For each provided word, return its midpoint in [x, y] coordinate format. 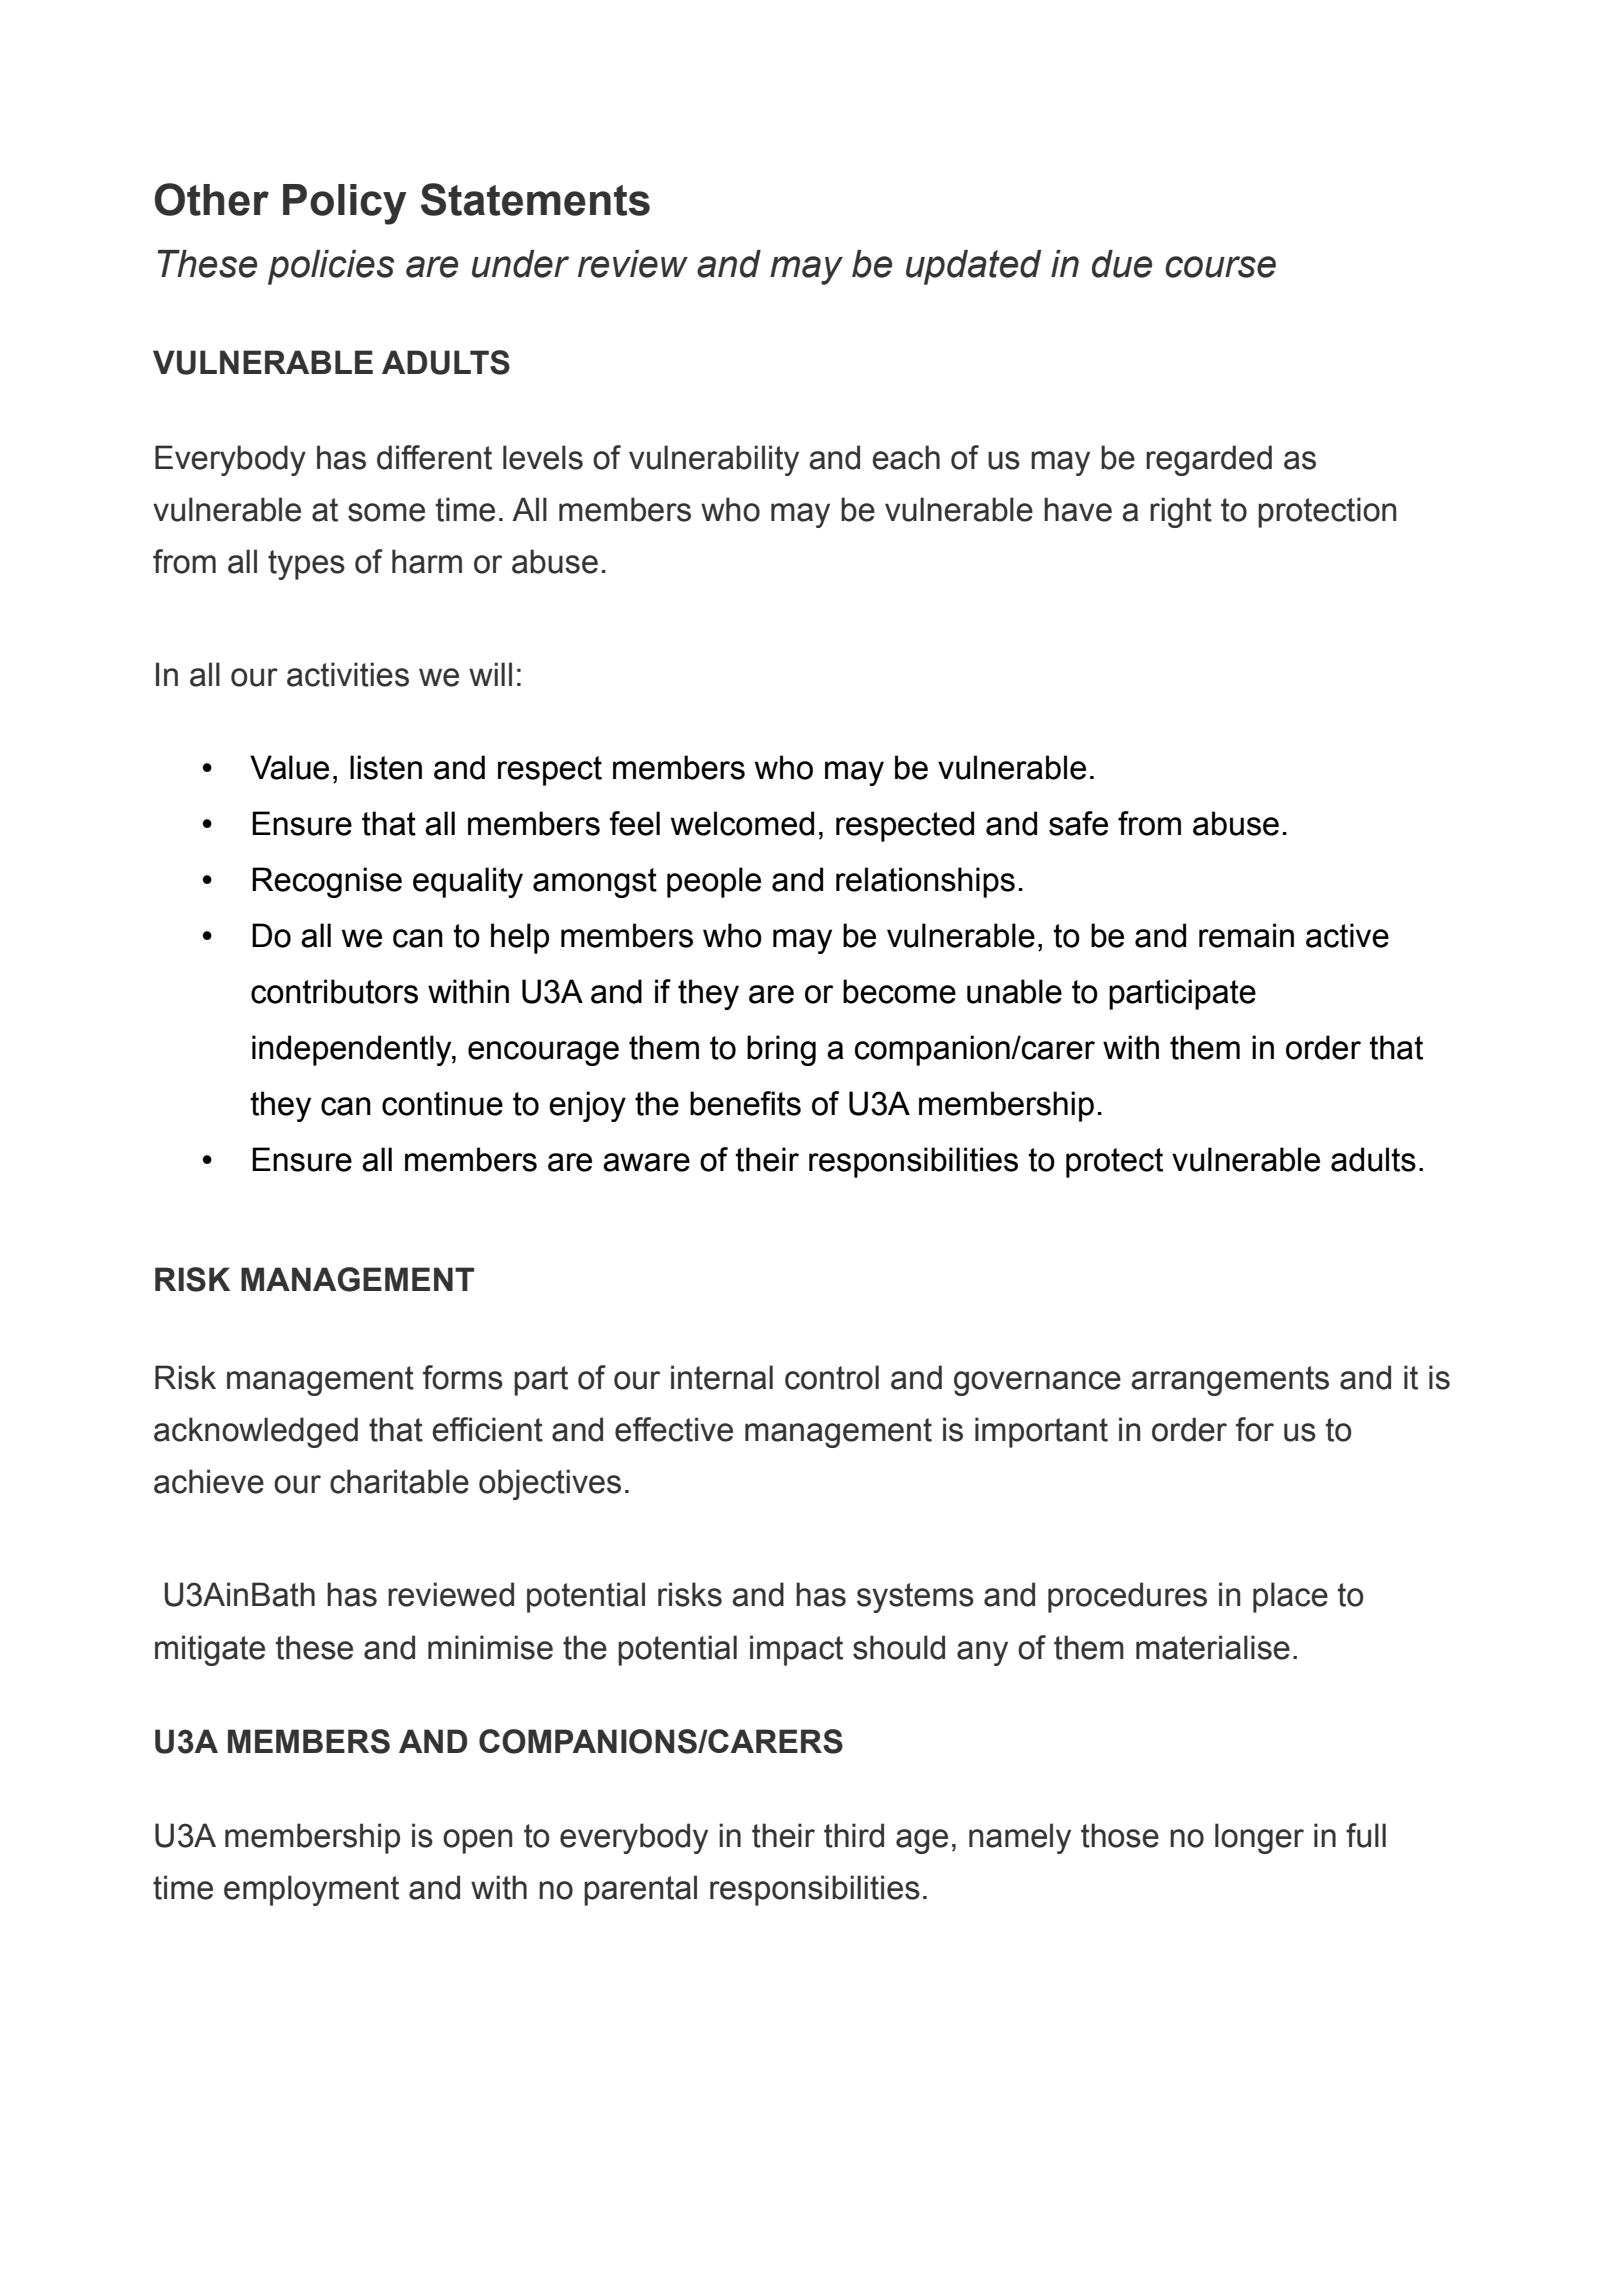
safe [1078, 823]
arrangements [1230, 1381]
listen [386, 767]
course [1220, 267]
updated [973, 267]
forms [463, 1377]
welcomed [742, 823]
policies [331, 267]
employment [311, 1890]
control [832, 1377]
